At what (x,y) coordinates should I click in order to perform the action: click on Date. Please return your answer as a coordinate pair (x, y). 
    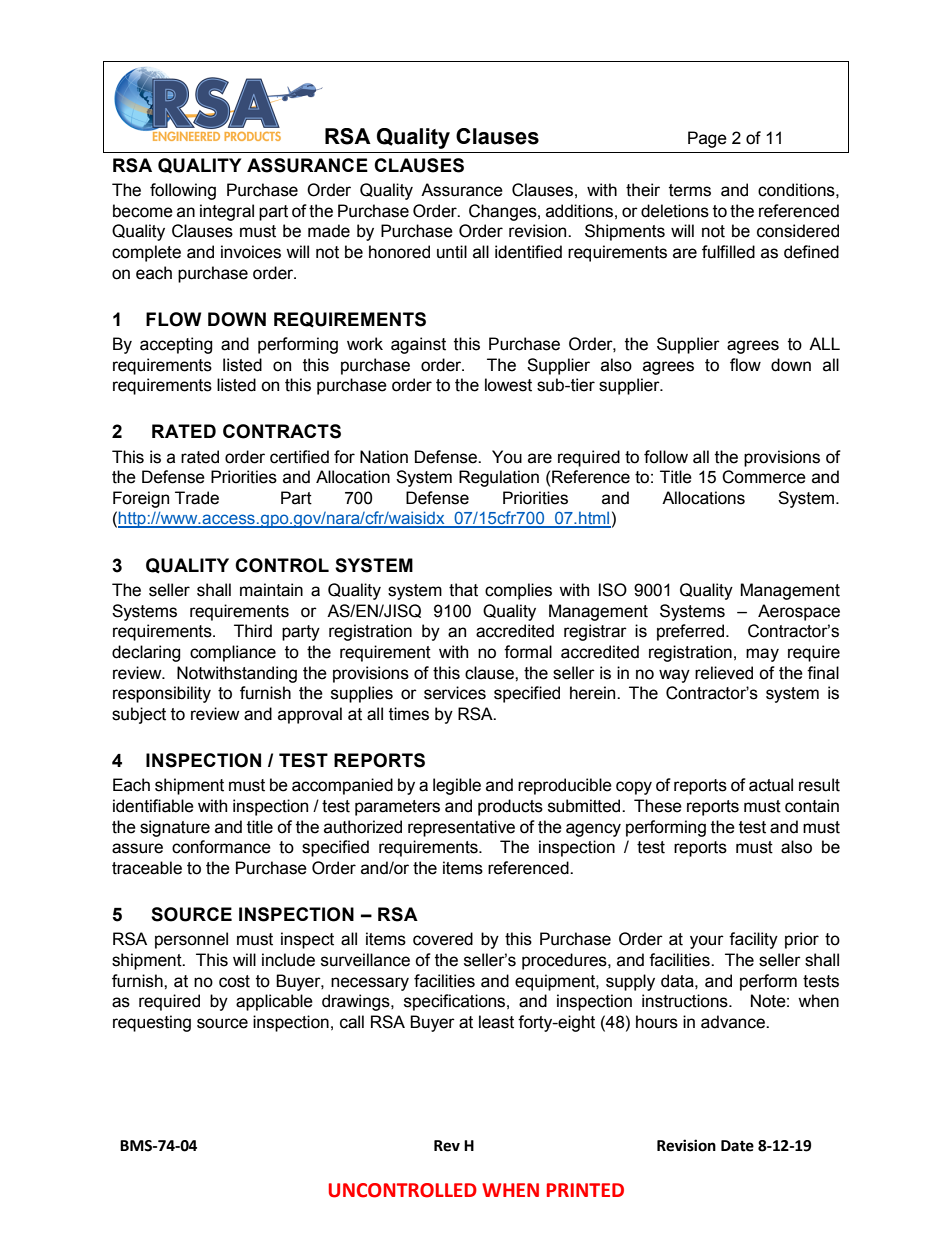
    Looking at the image, I should click on (737, 1146).
